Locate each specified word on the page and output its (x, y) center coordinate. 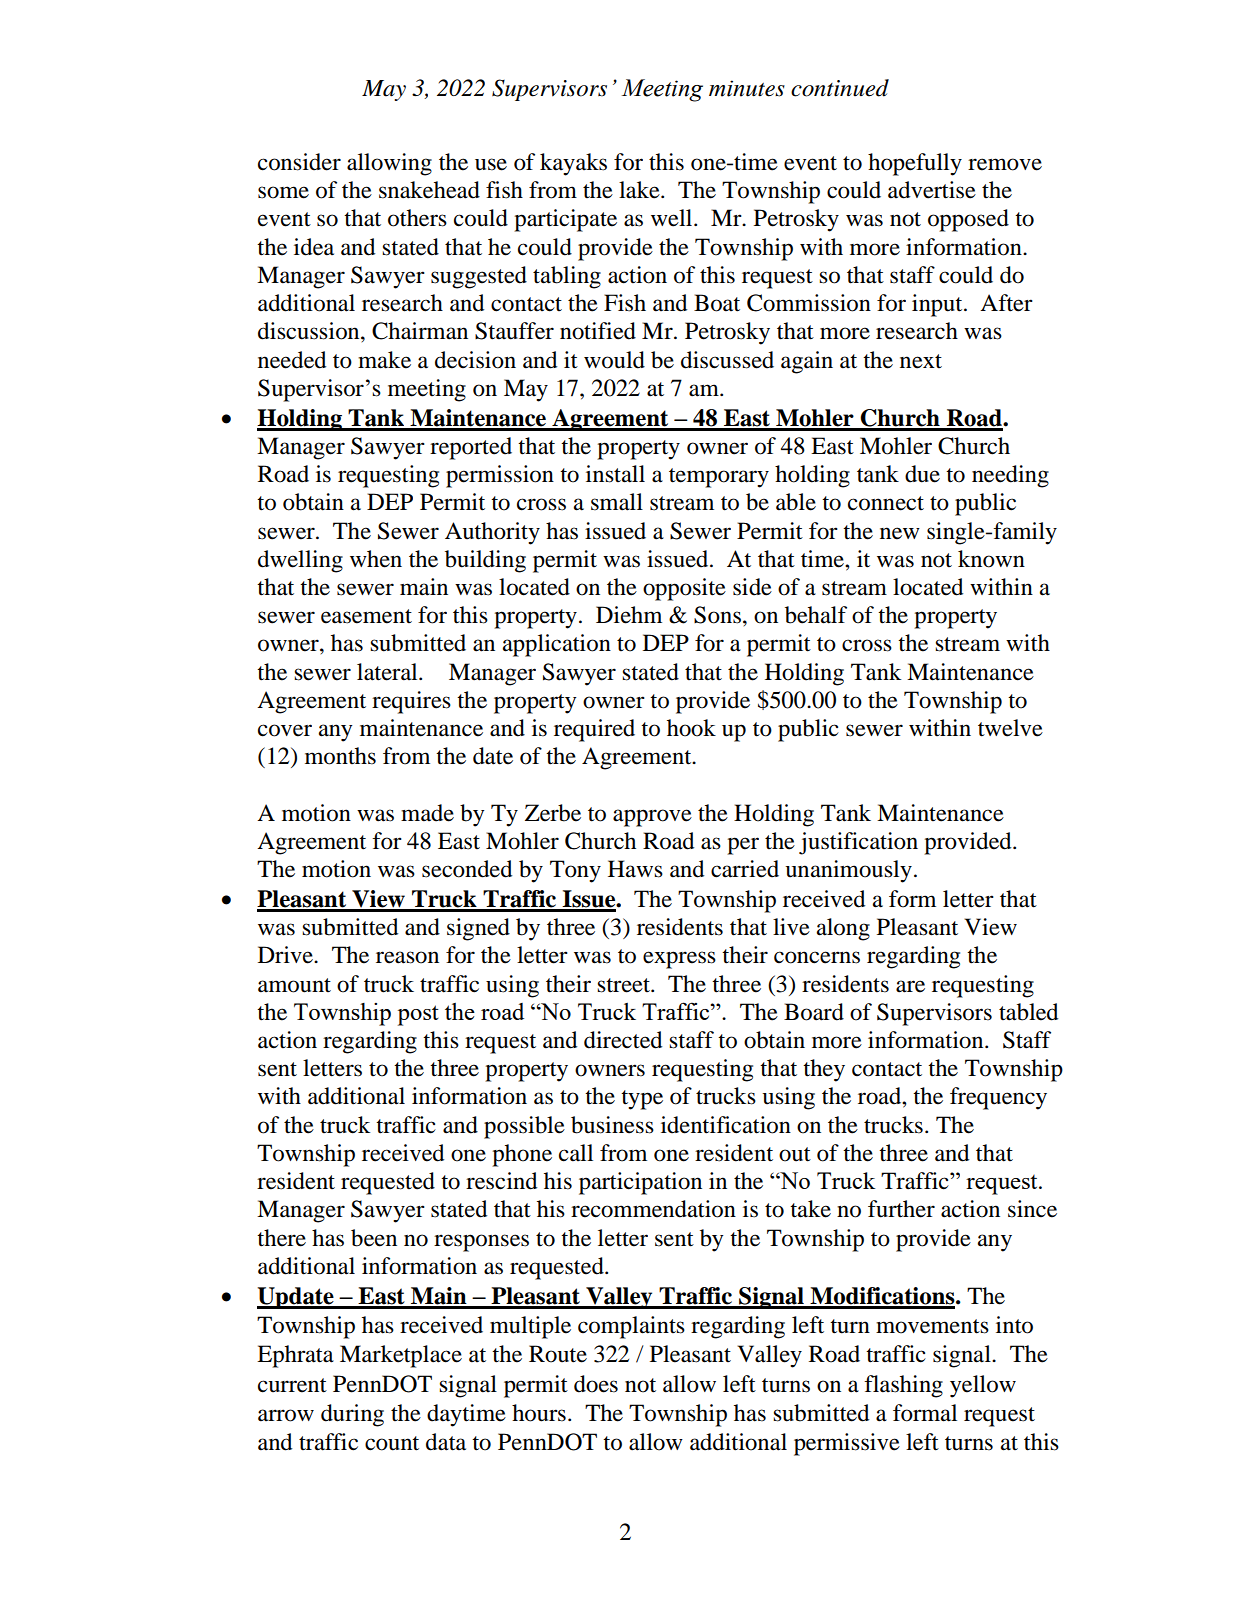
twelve (1010, 728)
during (352, 1415)
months (340, 756)
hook (691, 728)
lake (640, 190)
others (417, 218)
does (596, 1384)
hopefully (915, 164)
